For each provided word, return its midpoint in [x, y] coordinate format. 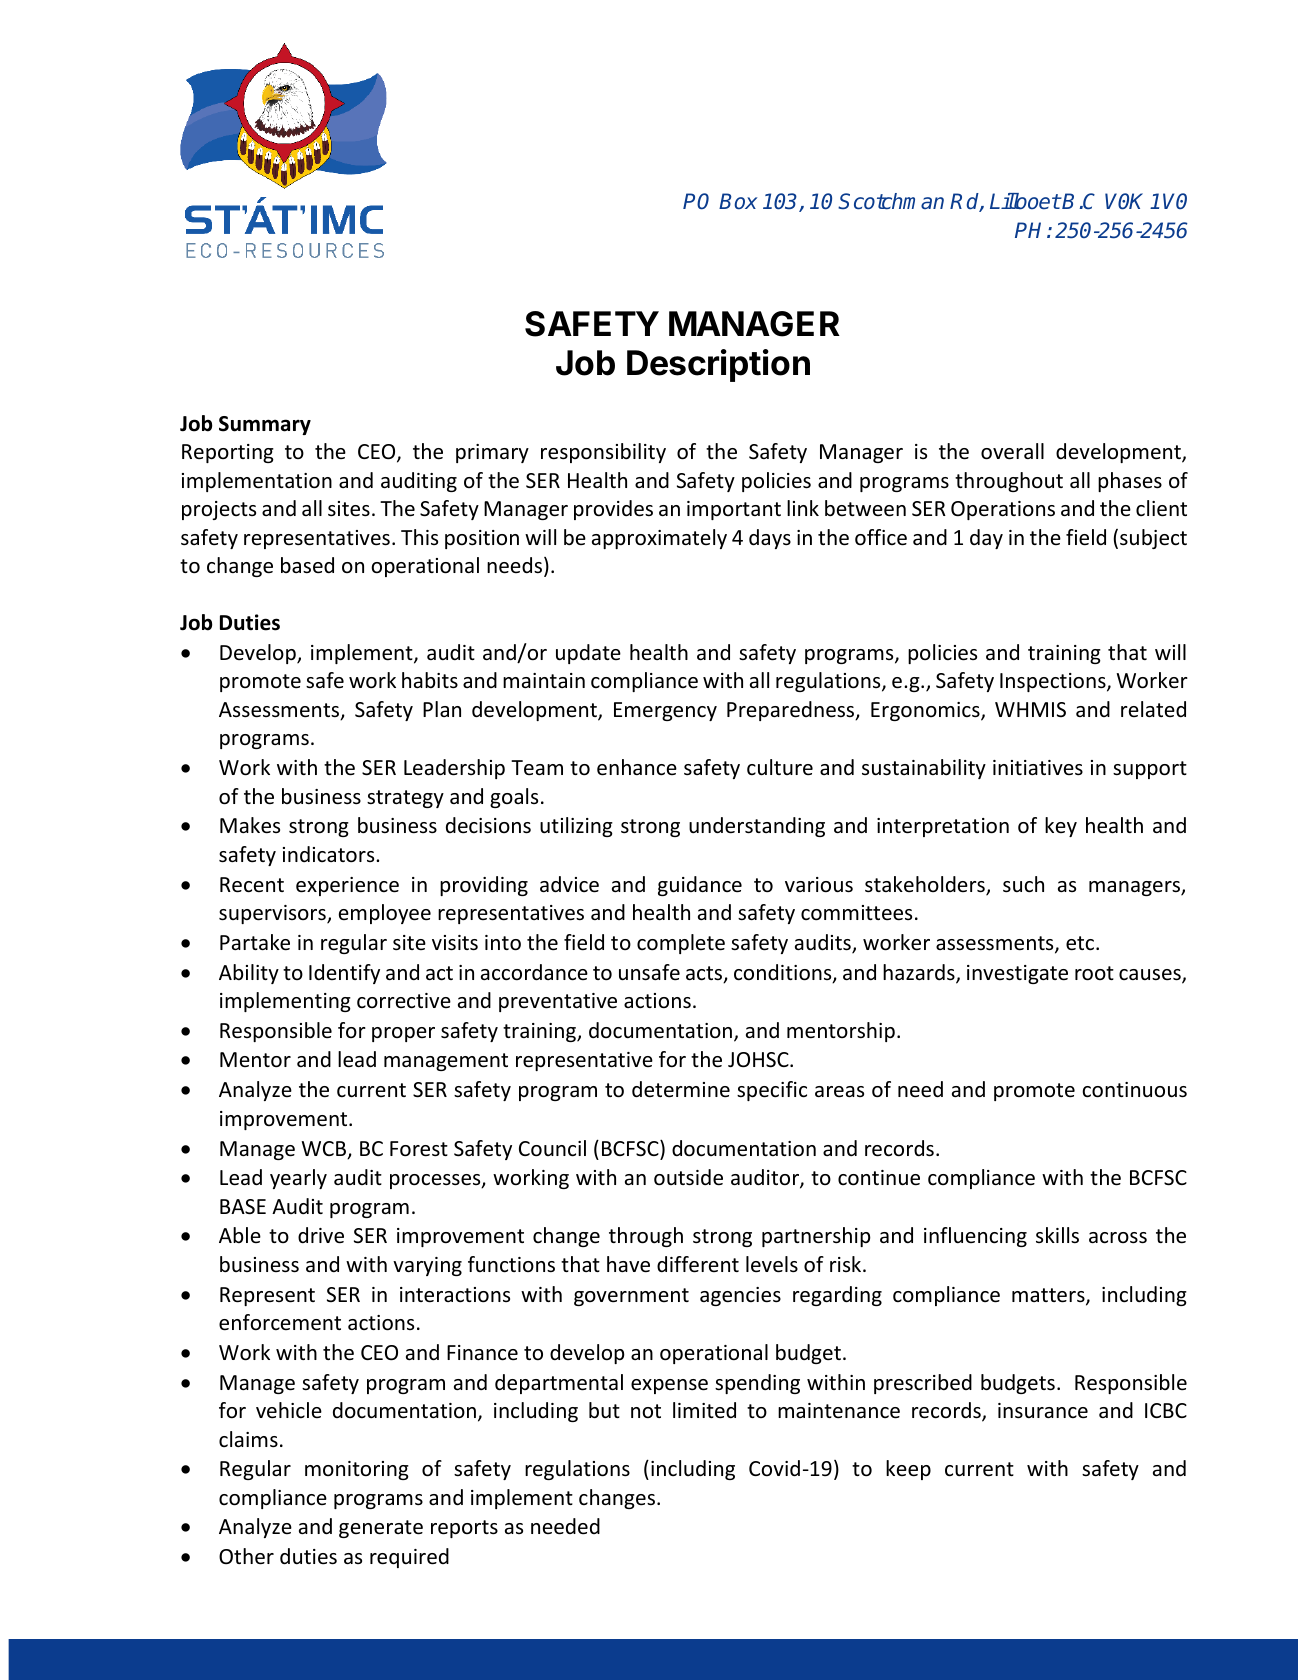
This [419, 537]
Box [738, 201]
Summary [265, 425]
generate [381, 1529]
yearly [298, 1179]
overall [1012, 451]
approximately [659, 539]
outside [688, 1177]
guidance [700, 886]
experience [347, 886]
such [1023, 884]
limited [704, 1410]
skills [1057, 1235]
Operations [1003, 510]
